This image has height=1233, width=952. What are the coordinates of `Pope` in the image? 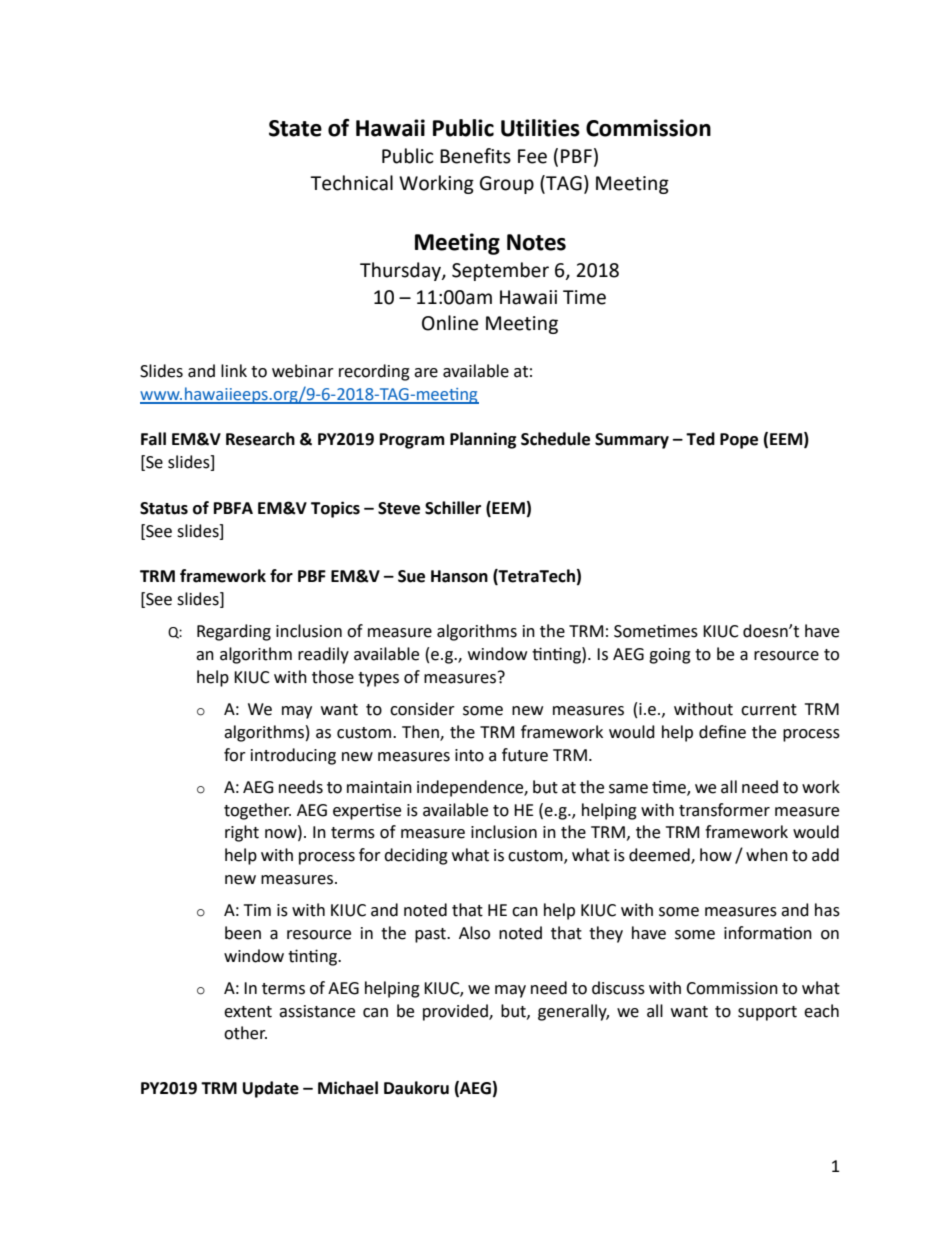 It's located at (739, 441).
